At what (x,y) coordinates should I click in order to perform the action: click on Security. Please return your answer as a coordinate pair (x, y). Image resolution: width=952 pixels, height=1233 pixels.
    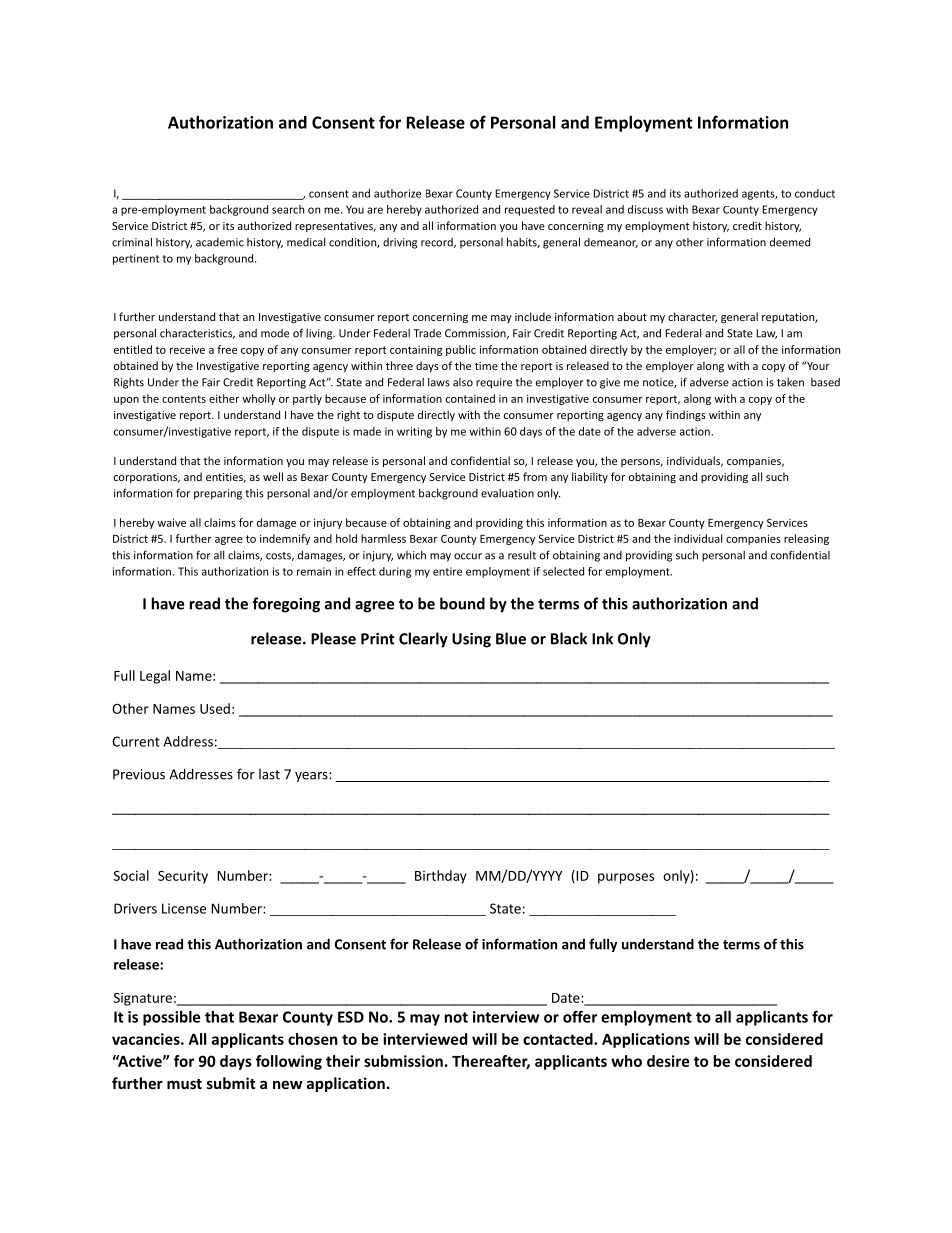
    Looking at the image, I should click on (183, 877).
